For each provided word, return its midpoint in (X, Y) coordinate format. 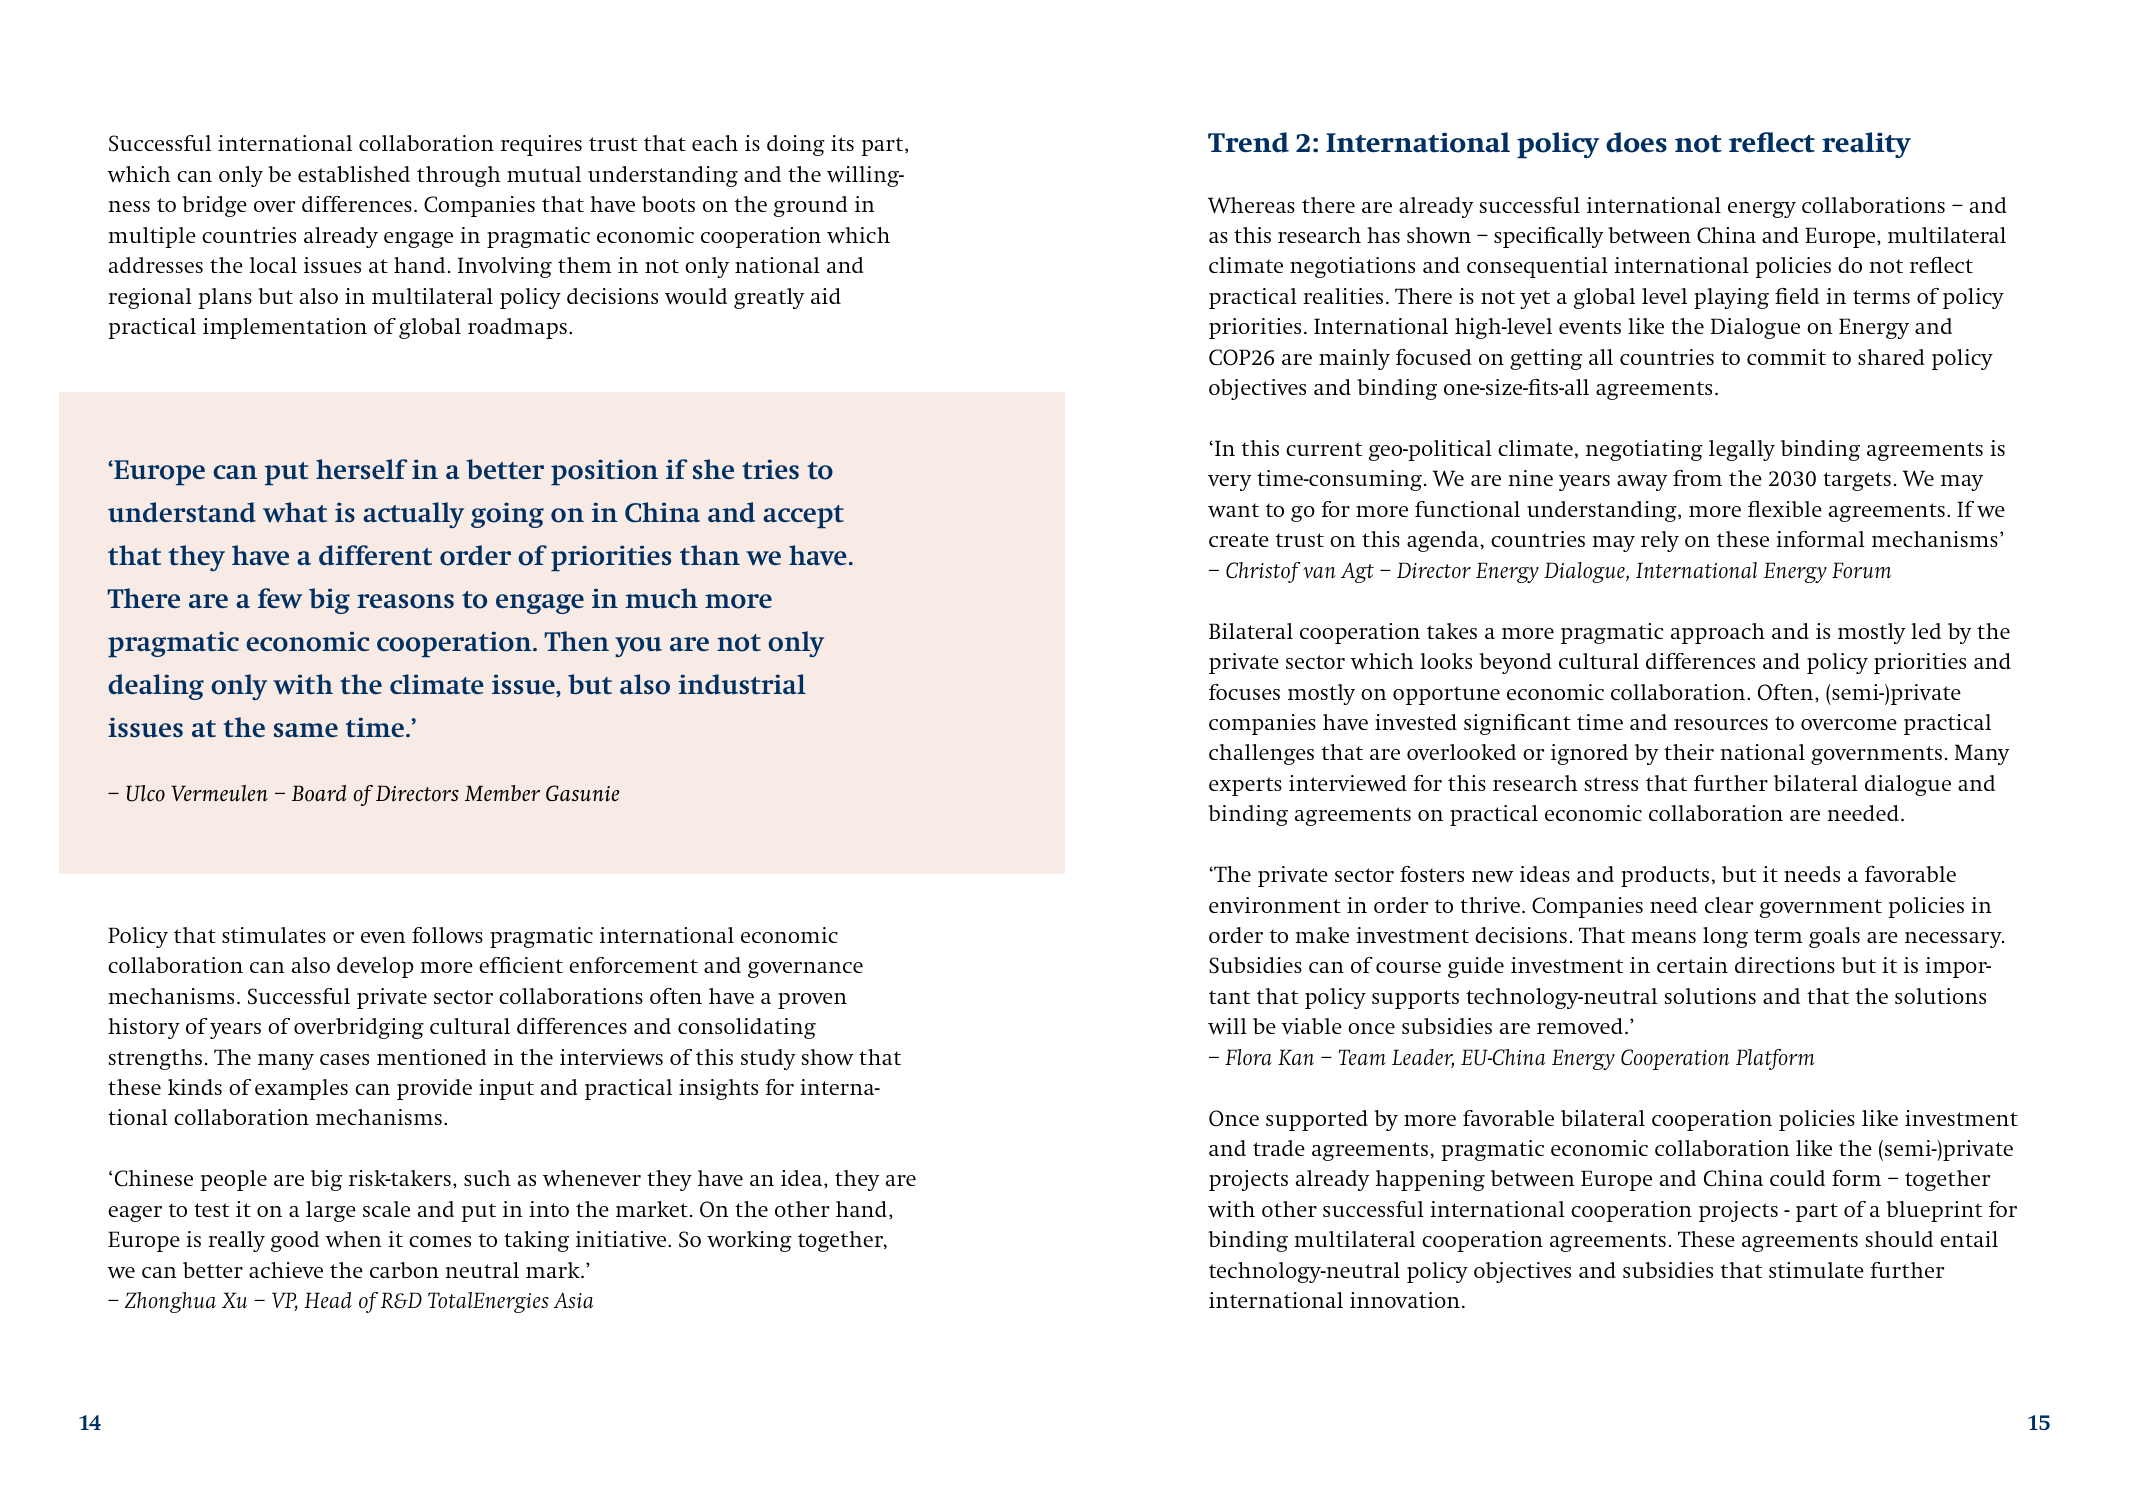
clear (1729, 905)
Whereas (1251, 205)
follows (447, 935)
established (354, 174)
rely (1660, 541)
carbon (404, 1270)
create (1239, 540)
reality (1866, 145)
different (375, 555)
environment (1275, 905)
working (749, 1241)
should (1899, 1239)
